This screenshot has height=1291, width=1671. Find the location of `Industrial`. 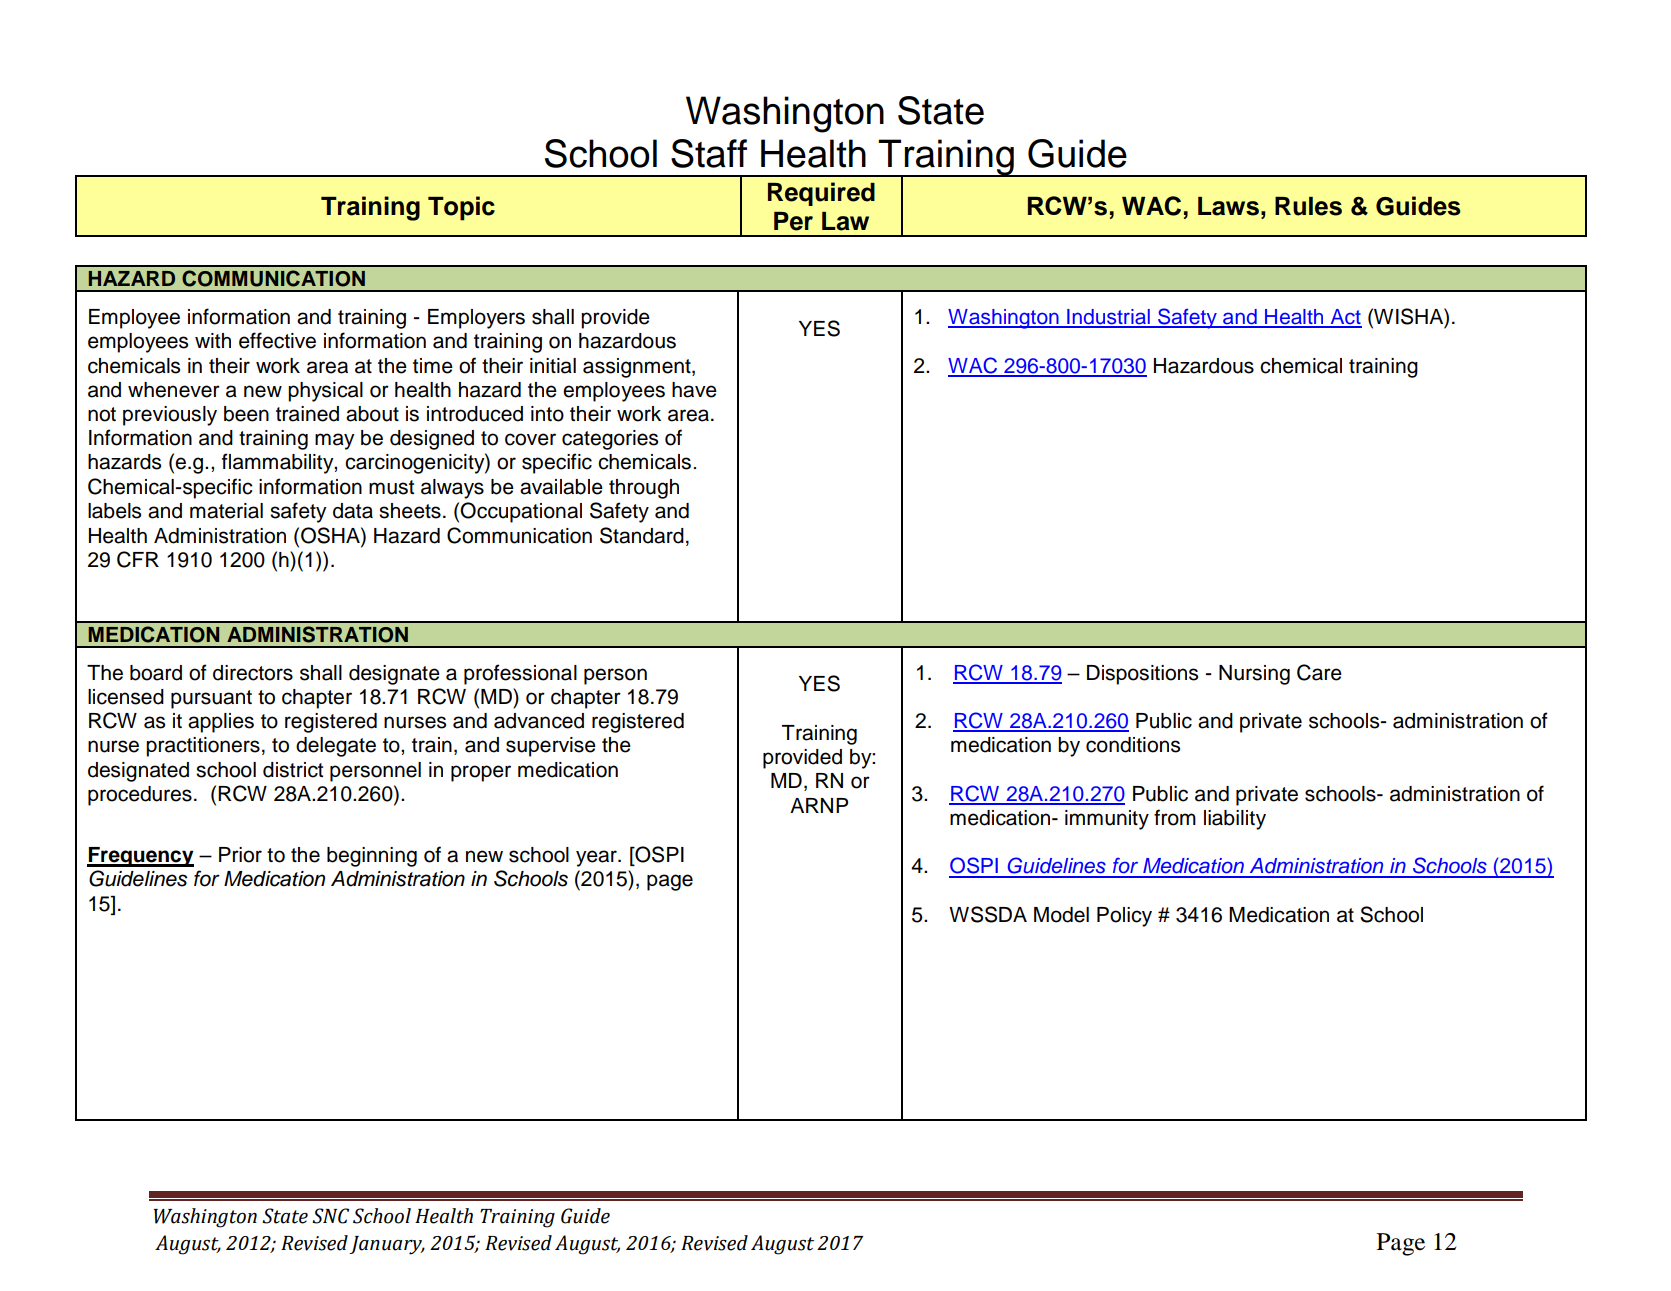

Industrial is located at coordinates (1108, 318).
